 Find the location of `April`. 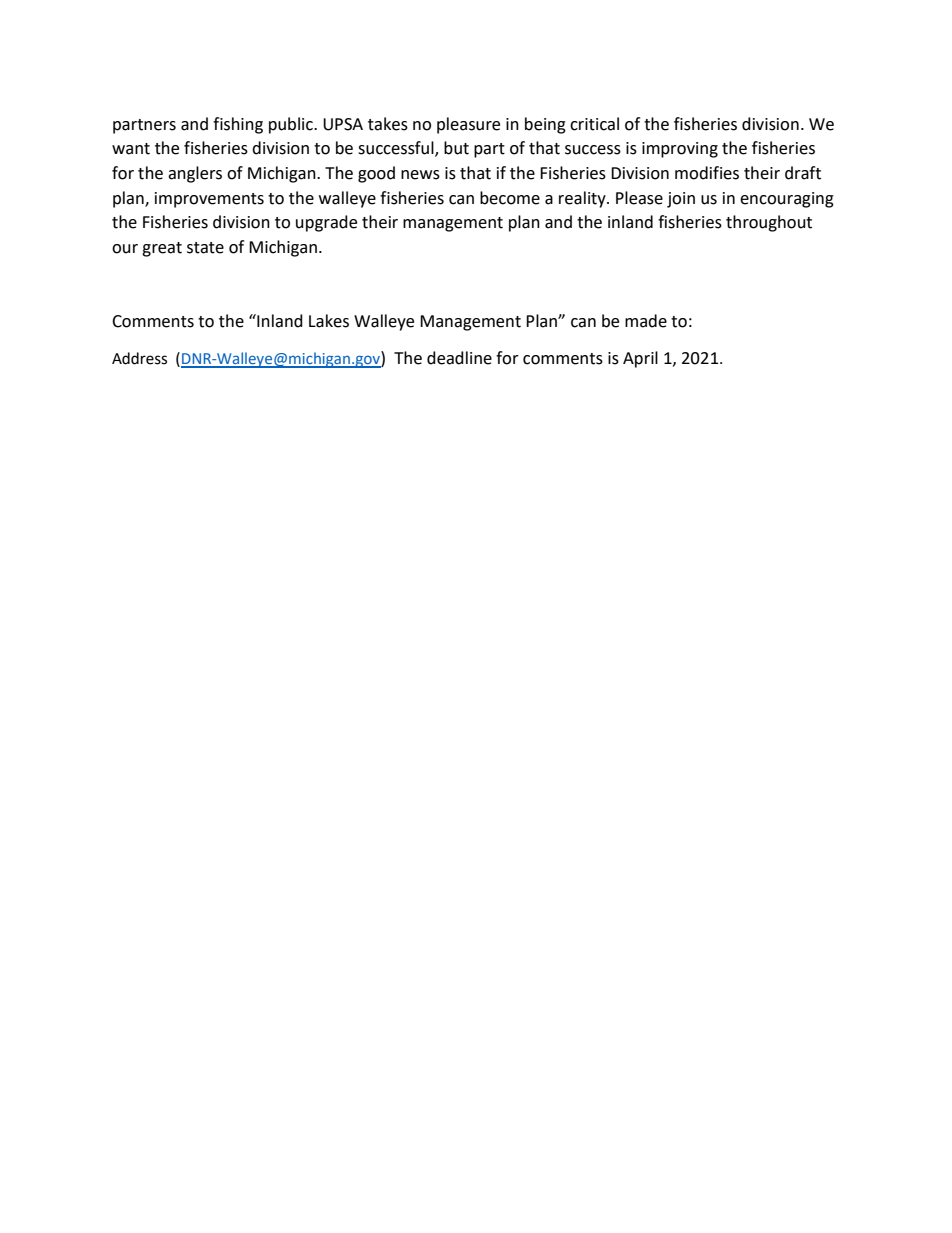

April is located at coordinates (640, 359).
